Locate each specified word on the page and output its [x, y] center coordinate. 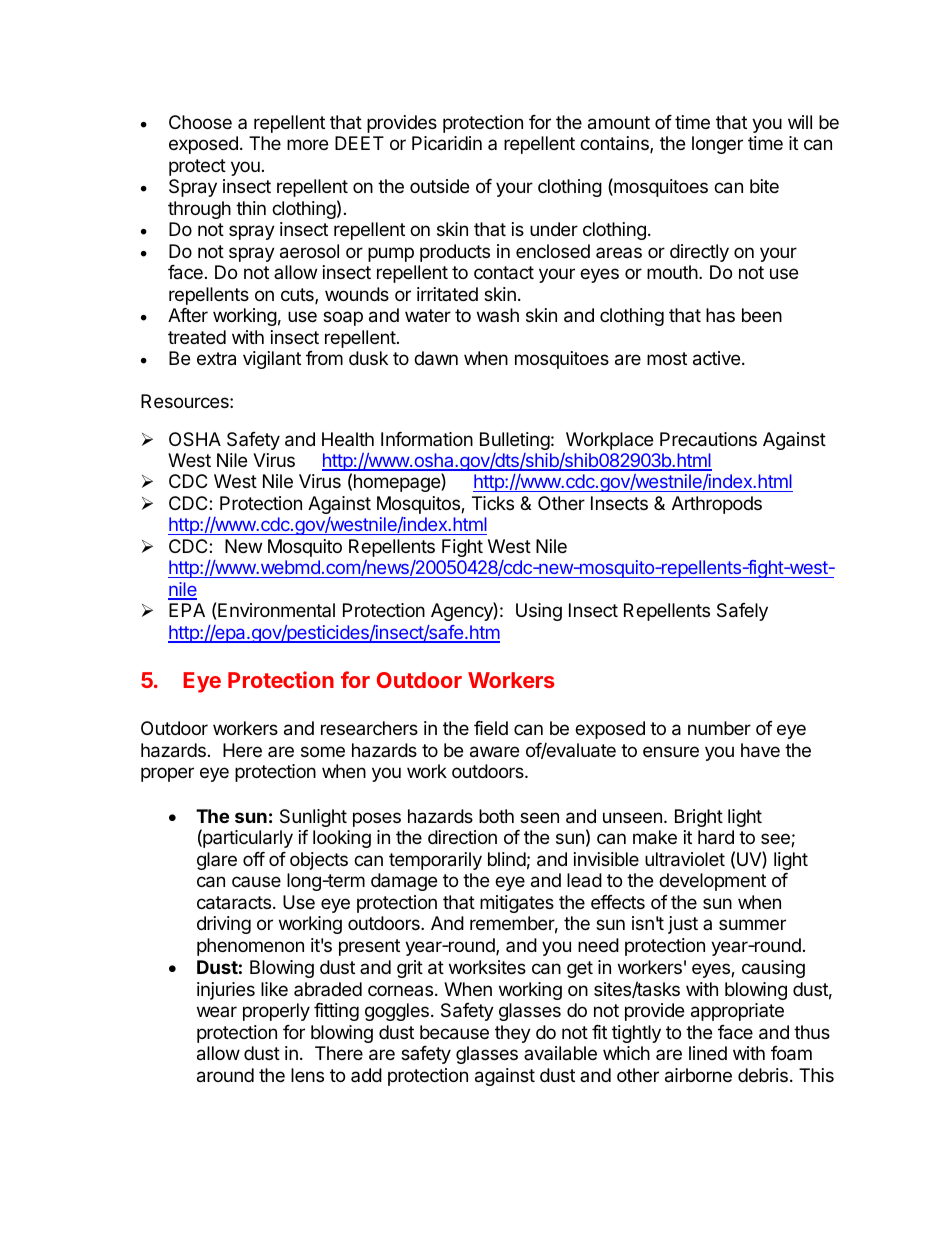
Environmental [276, 610]
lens [307, 1075]
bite [764, 186]
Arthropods [717, 505]
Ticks [493, 503]
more [307, 144]
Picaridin [447, 143]
